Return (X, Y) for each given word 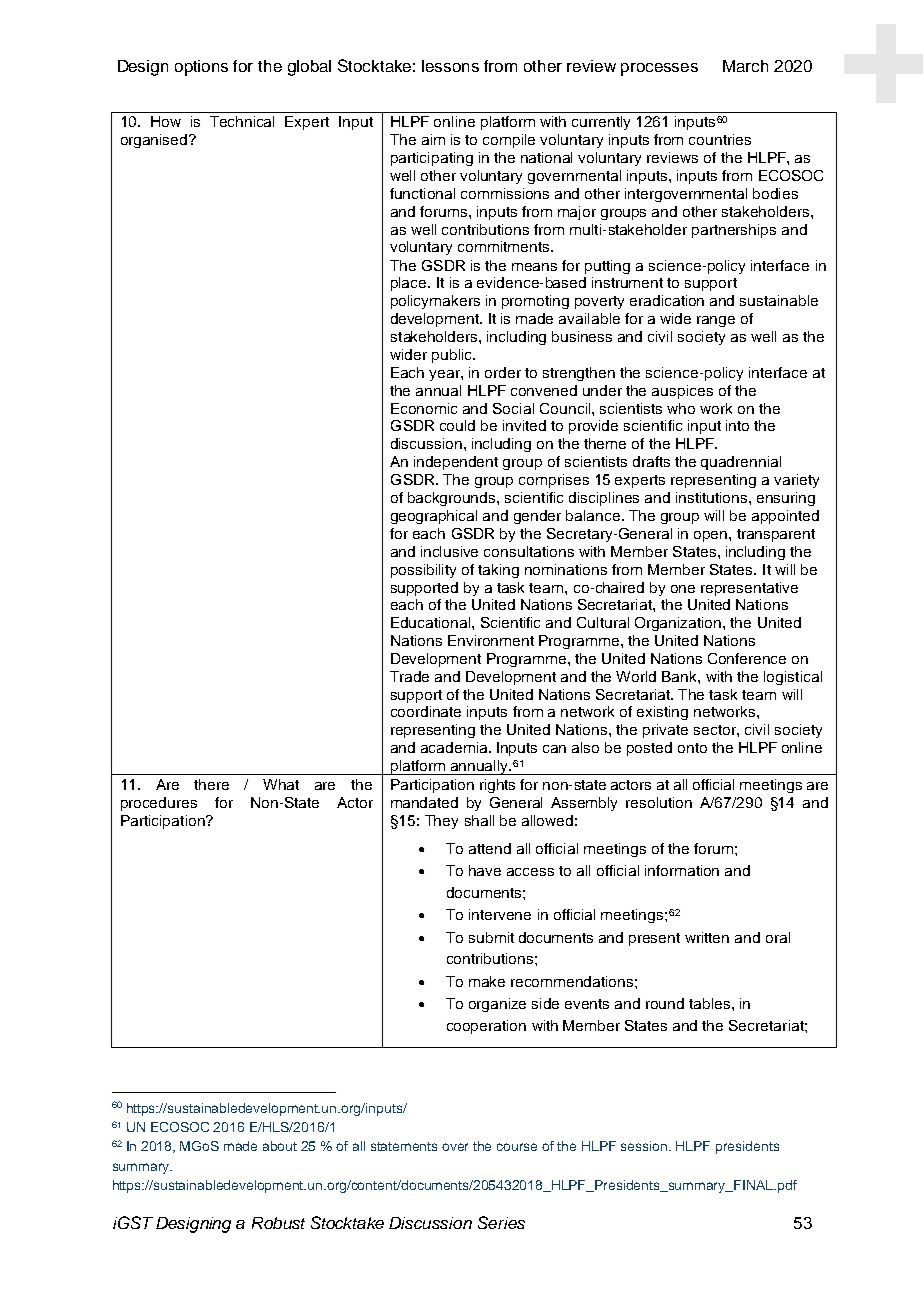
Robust (278, 1223)
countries (720, 139)
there (211, 784)
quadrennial (741, 463)
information (682, 870)
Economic (424, 408)
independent (456, 463)
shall (479, 820)
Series (501, 1222)
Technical (242, 121)
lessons (450, 66)
